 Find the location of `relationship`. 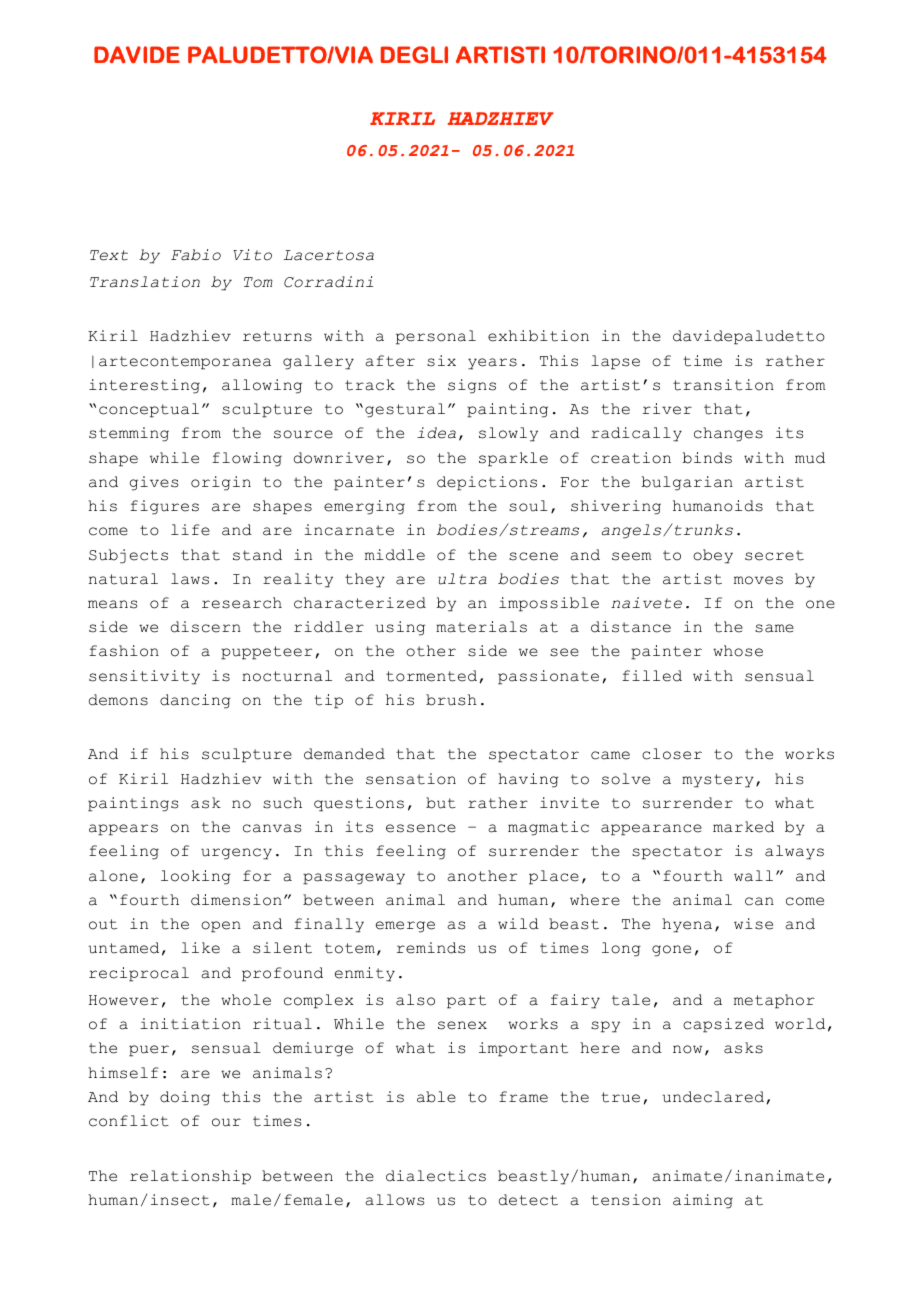

relationship is located at coordinates (190, 1177).
